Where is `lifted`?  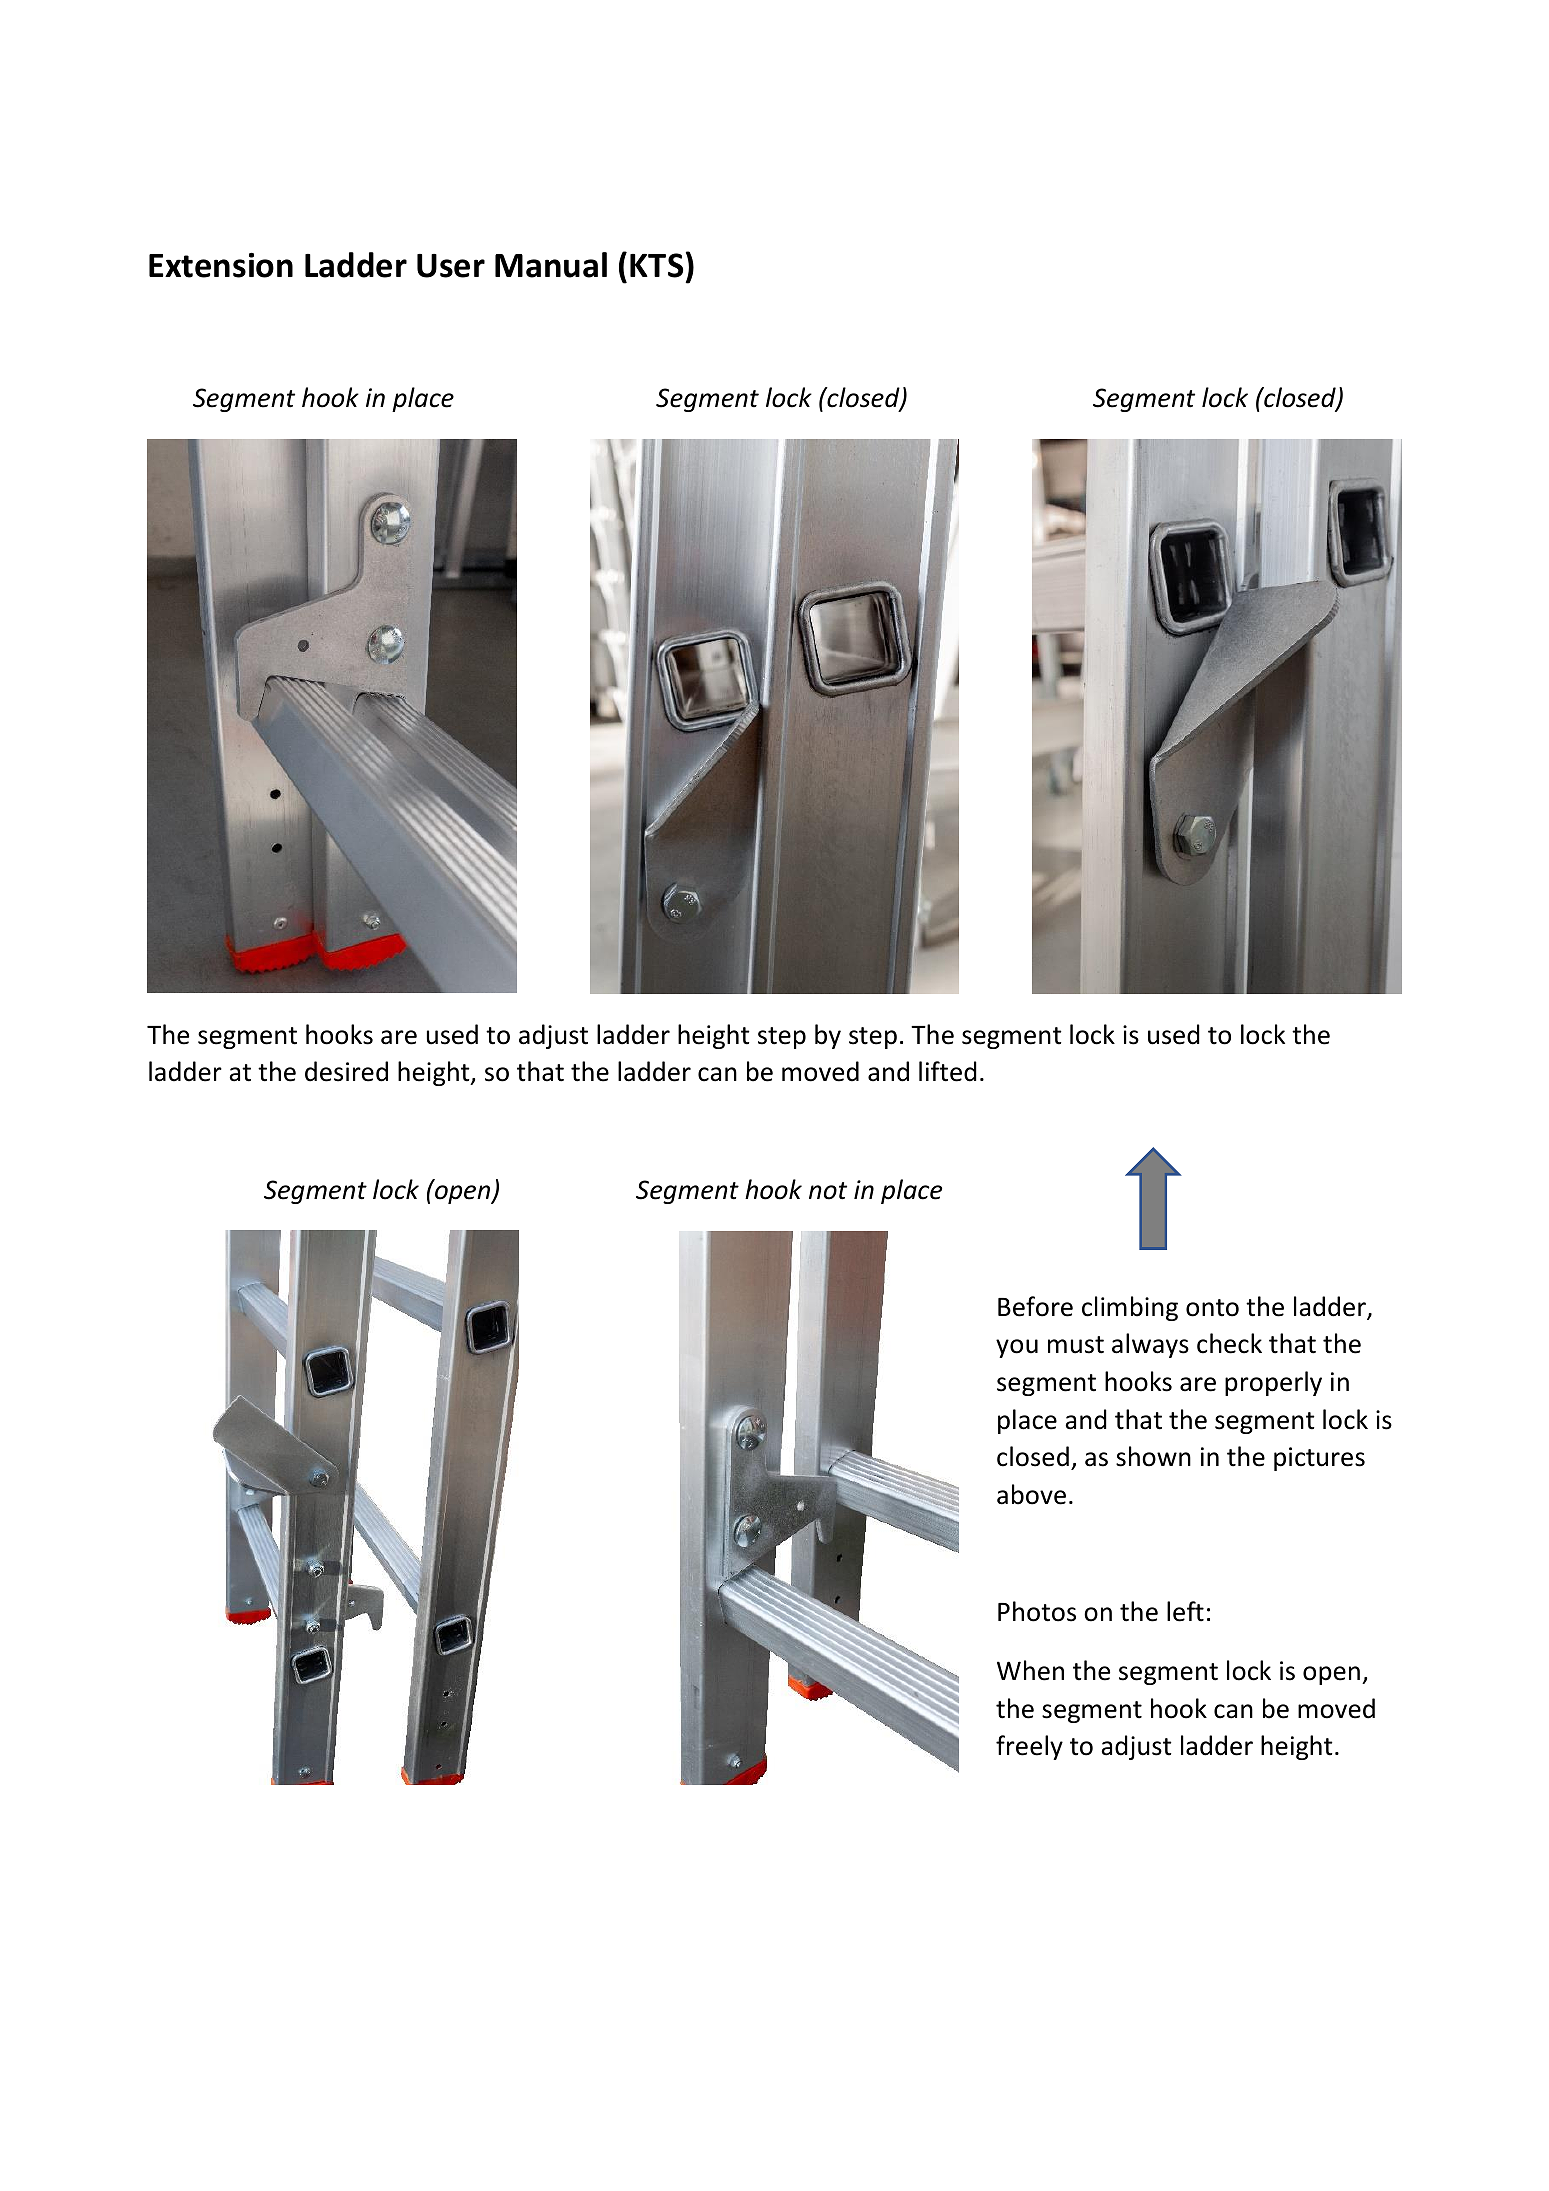 lifted is located at coordinates (948, 1071).
